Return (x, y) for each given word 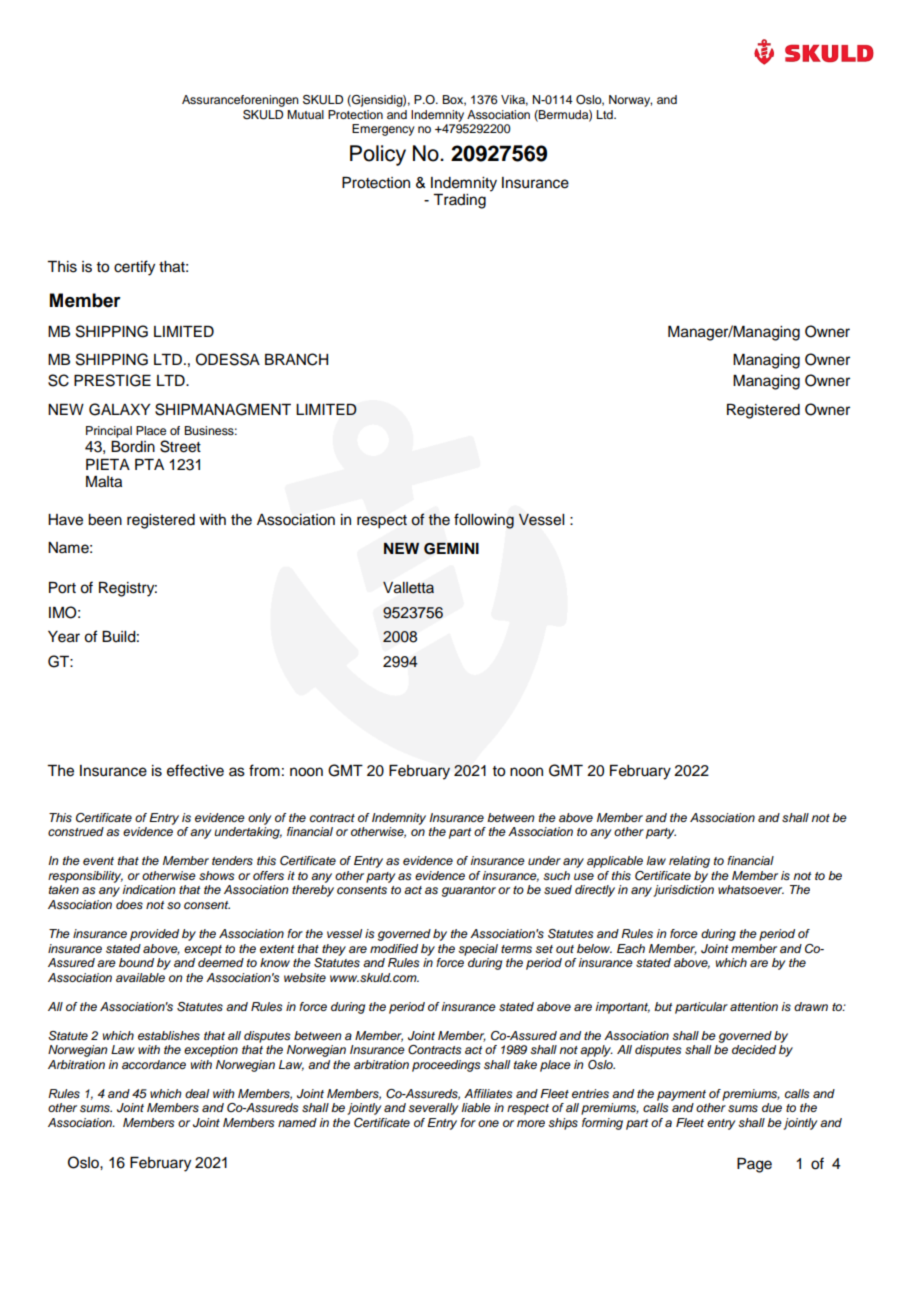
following (484, 521)
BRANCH (296, 359)
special (478, 950)
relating (689, 862)
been (105, 520)
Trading (459, 201)
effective (195, 770)
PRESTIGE (112, 380)
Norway (630, 101)
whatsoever (751, 889)
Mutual (305, 114)
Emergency (383, 130)
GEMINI (451, 548)
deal (197, 1093)
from (264, 770)
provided (154, 935)
